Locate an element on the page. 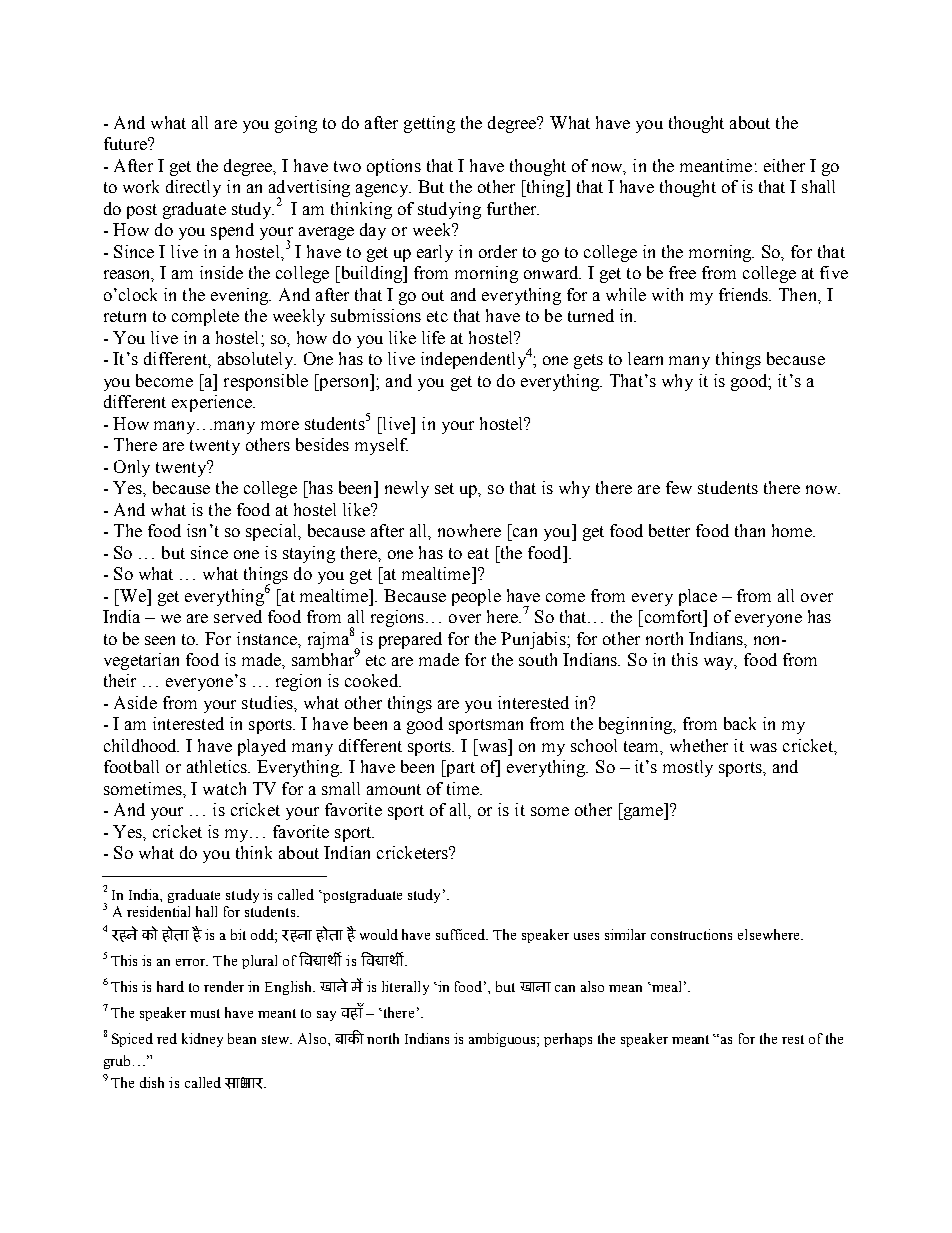 This document has height=1233, width=952. served is located at coordinates (238, 616).
